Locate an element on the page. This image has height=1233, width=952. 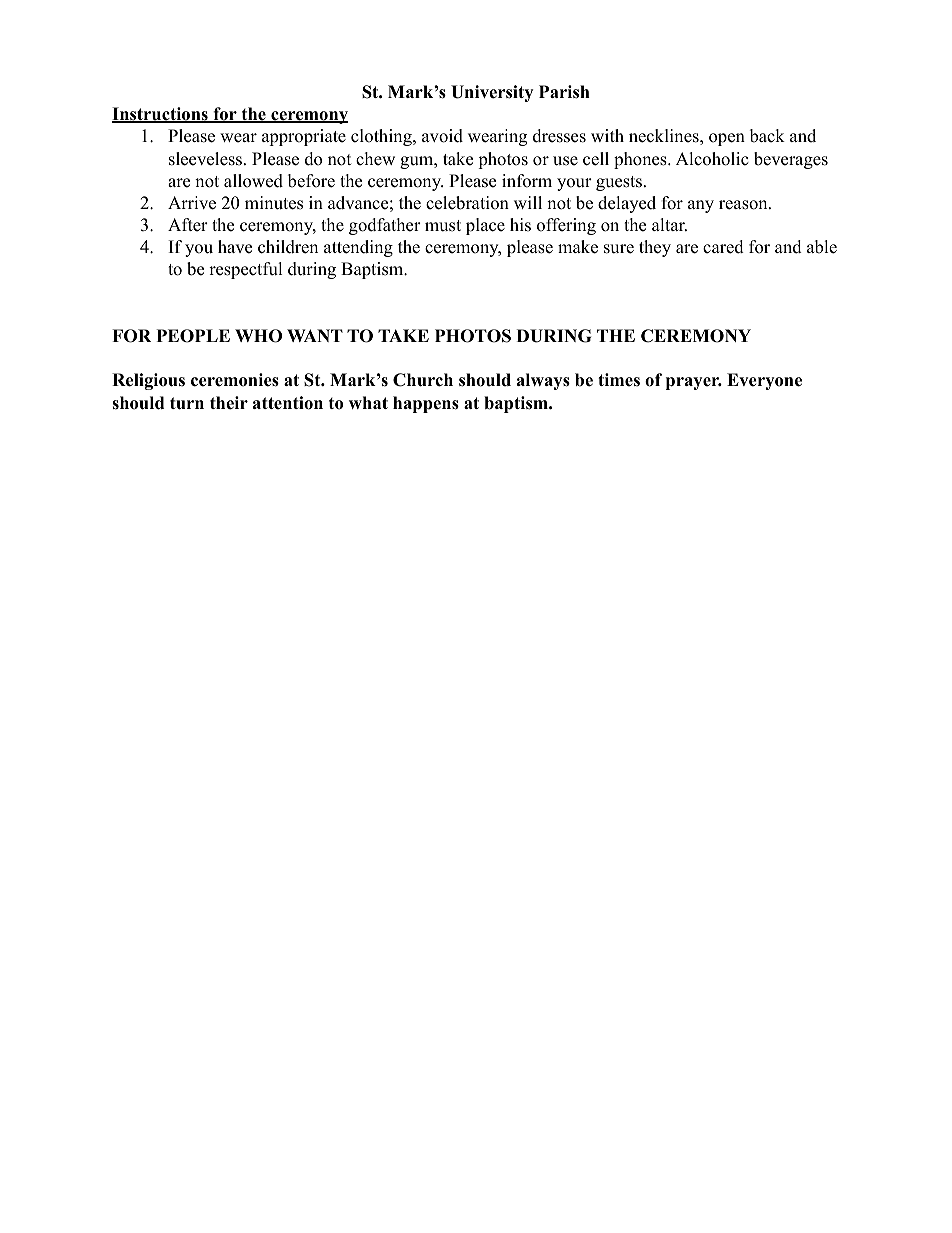
Alcoholic is located at coordinates (712, 159).
